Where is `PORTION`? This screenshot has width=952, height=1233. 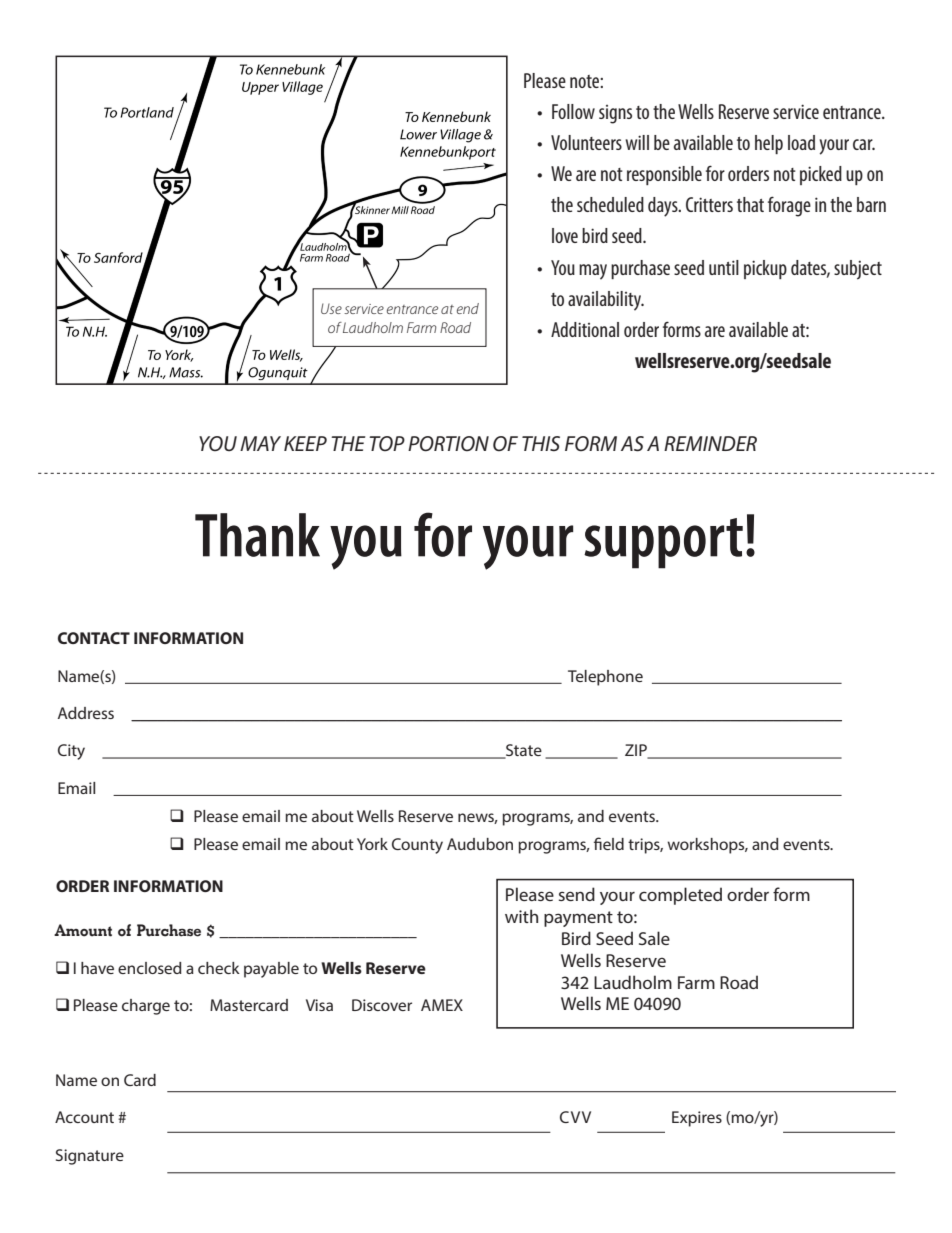
PORTION is located at coordinates (448, 444).
